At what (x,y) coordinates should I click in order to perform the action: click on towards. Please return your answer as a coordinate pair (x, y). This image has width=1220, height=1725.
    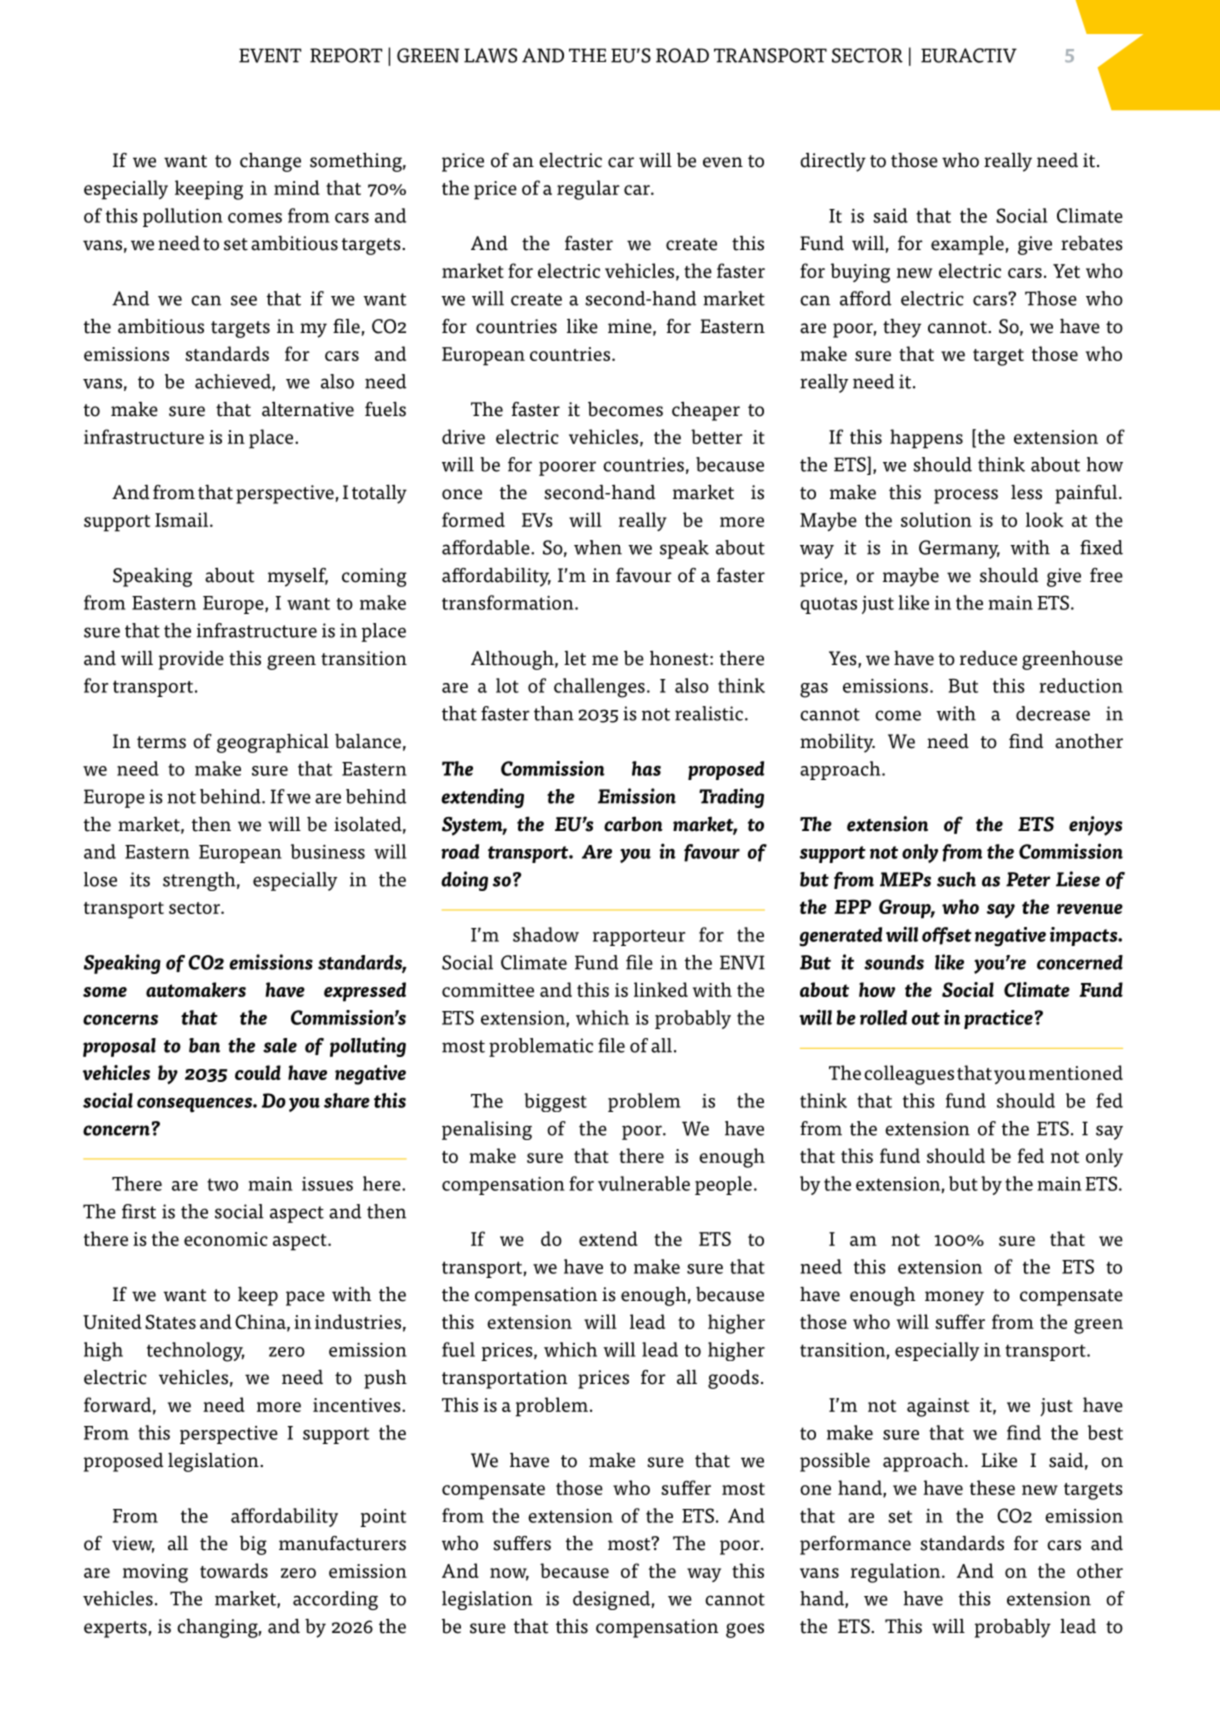
    Looking at the image, I should click on (234, 1570).
